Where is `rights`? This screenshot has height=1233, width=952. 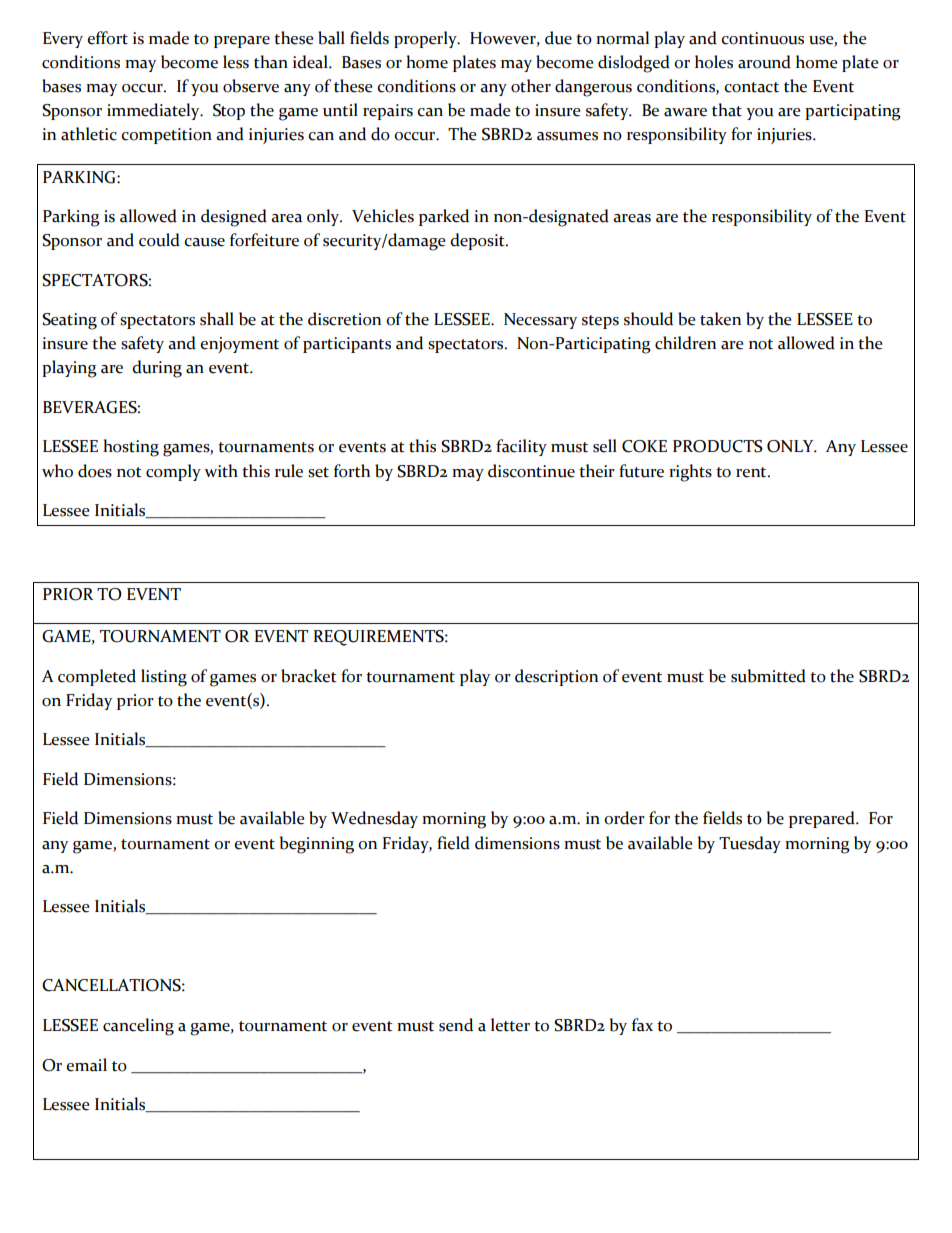
rights is located at coordinates (690, 473).
